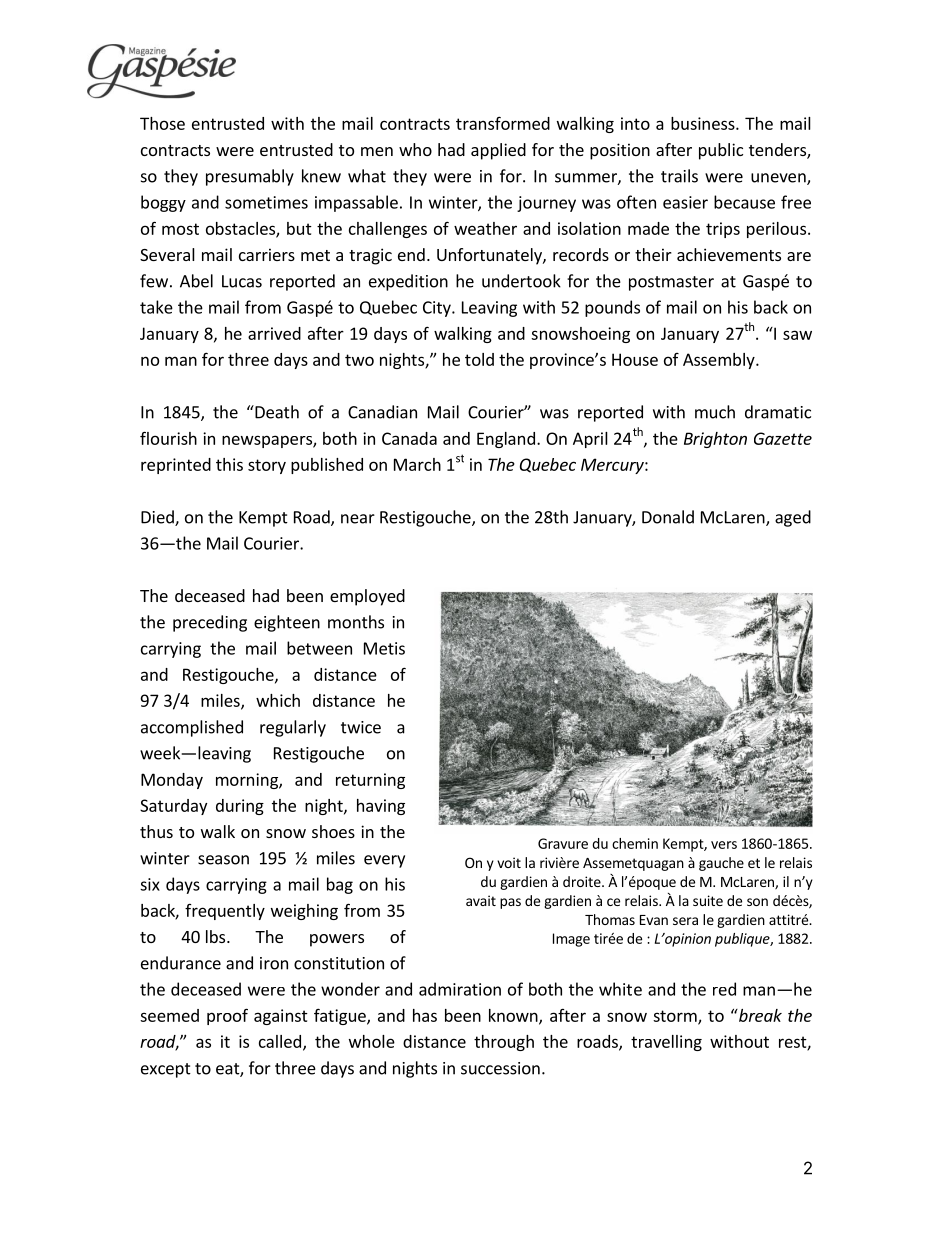  I want to click on public, so click(721, 151).
